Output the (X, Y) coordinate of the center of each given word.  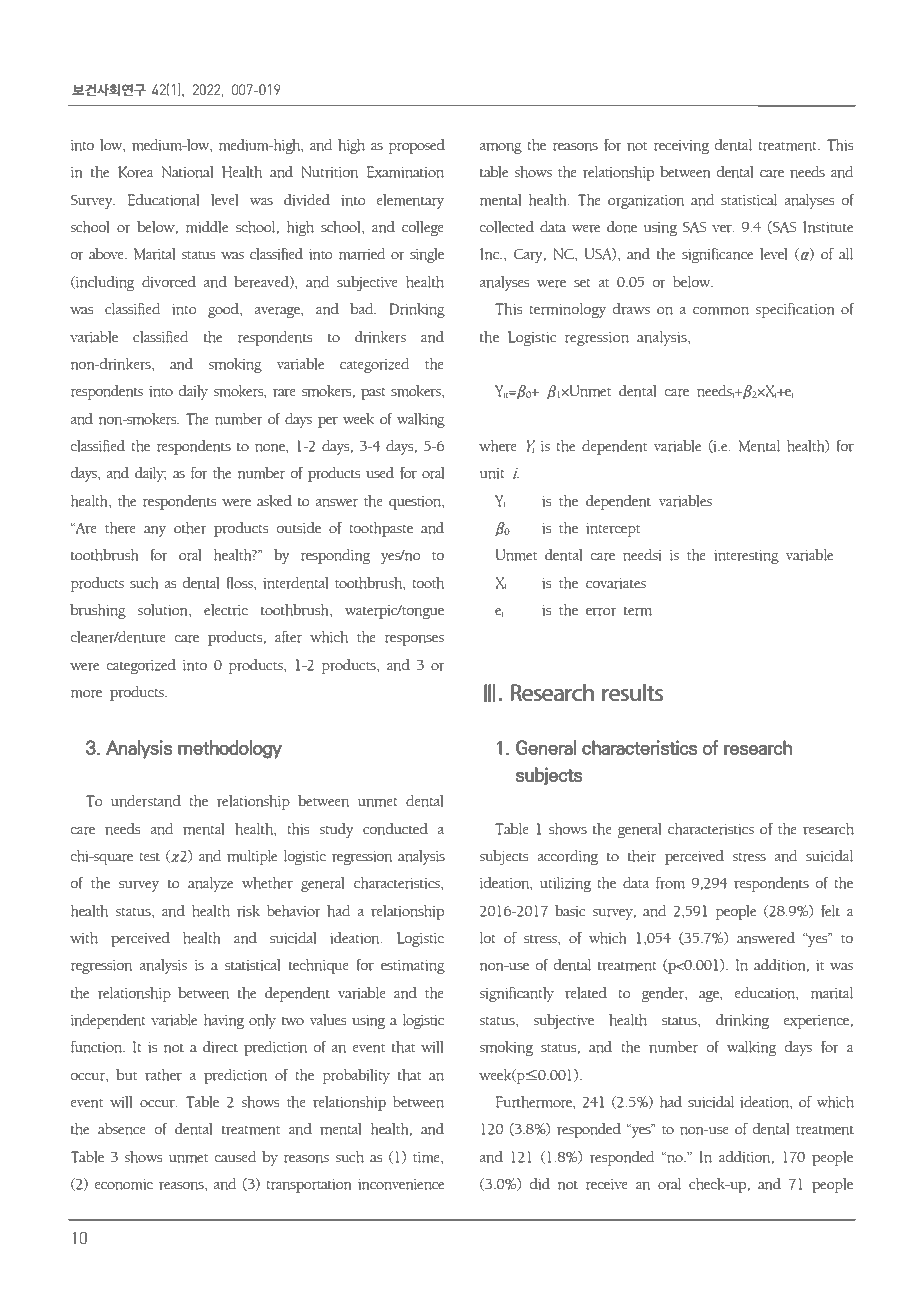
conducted (395, 828)
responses (414, 640)
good (224, 310)
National (187, 172)
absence (122, 1128)
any (155, 531)
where (498, 446)
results (632, 692)
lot (487, 938)
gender (664, 994)
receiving (681, 147)
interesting (746, 557)
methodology (230, 749)
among (500, 148)
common (721, 311)
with (84, 937)
